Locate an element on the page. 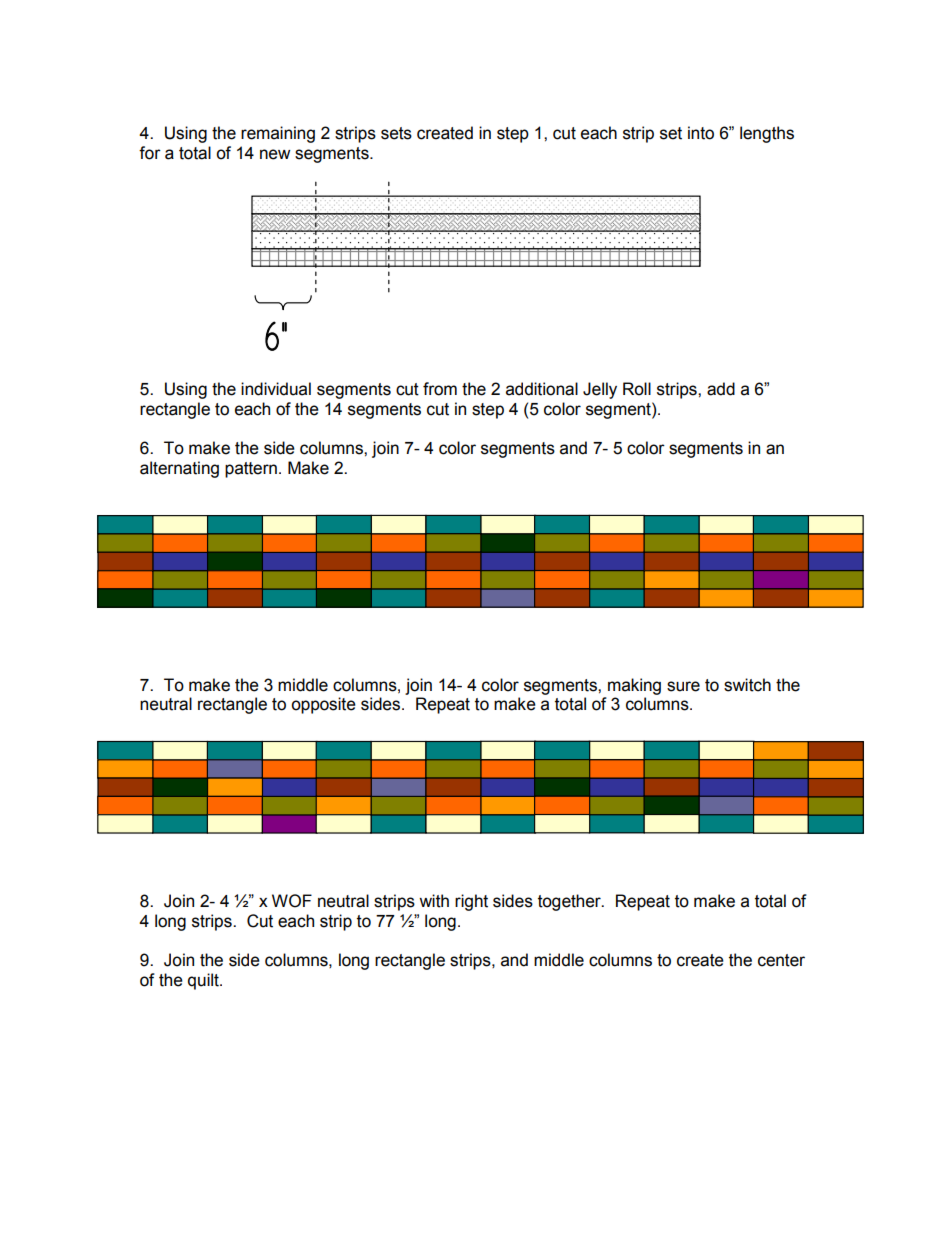 Image resolution: width=952 pixels, height=1233 pixels. new is located at coordinates (275, 154).
